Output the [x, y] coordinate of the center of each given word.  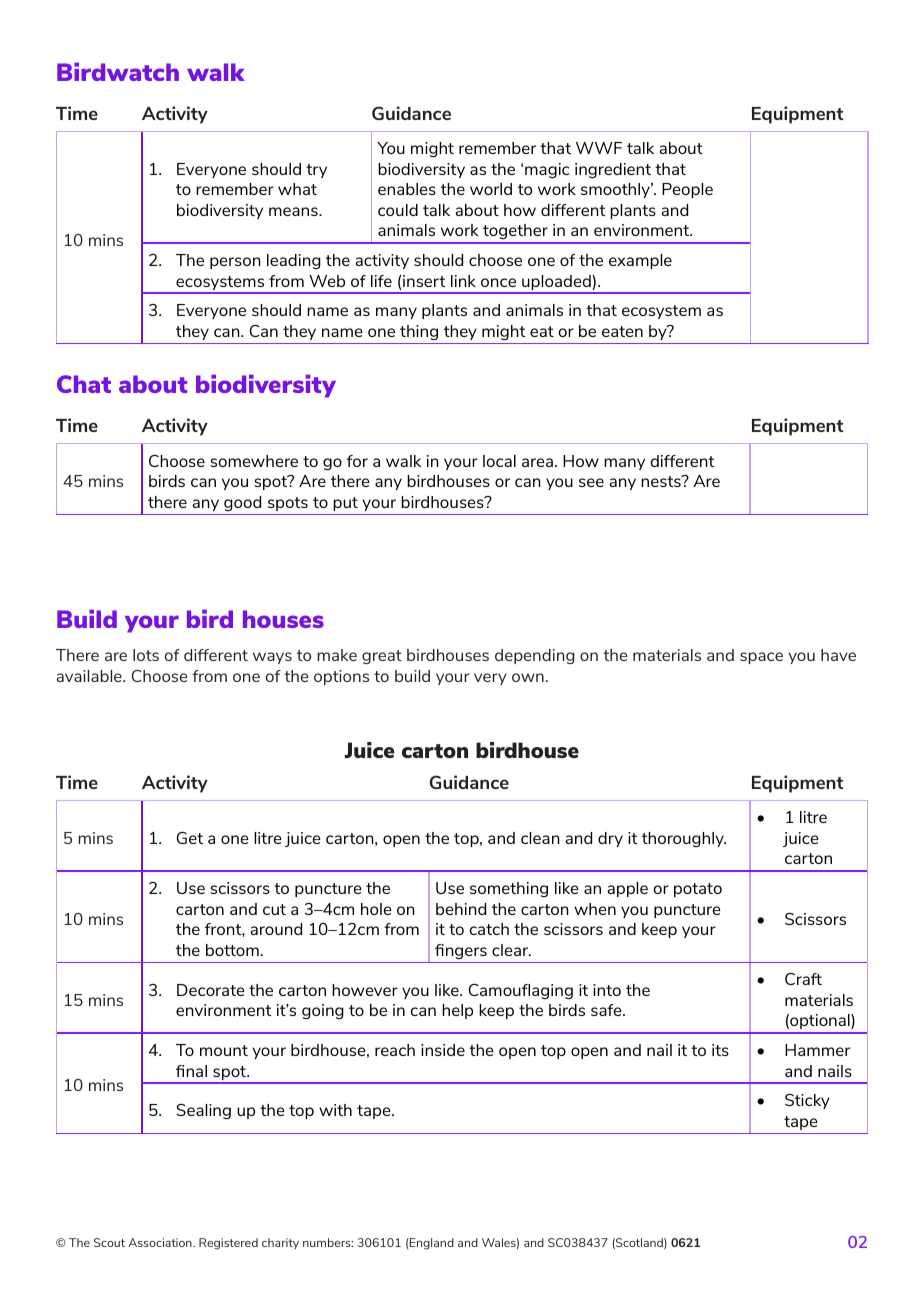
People [687, 190]
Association [161, 1242]
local [499, 461]
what [297, 189]
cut [274, 909]
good [242, 503]
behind [461, 909]
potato [698, 890]
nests [662, 481]
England [431, 1244]
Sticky [807, 1101]
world [491, 189]
